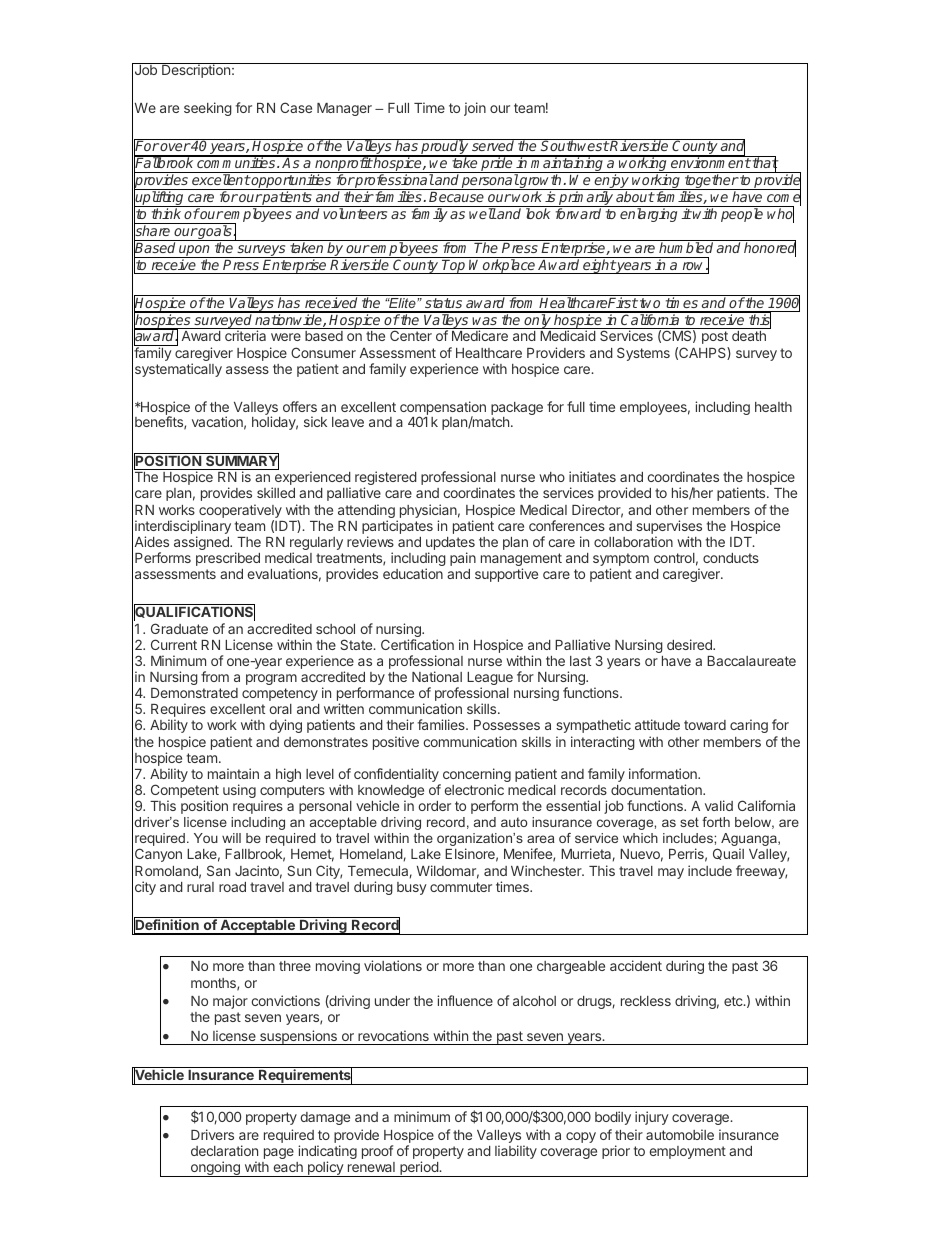 The height and width of the document is (1233, 952). Describe the element at coordinates (475, 109) in the document. I see `join` at that location.
